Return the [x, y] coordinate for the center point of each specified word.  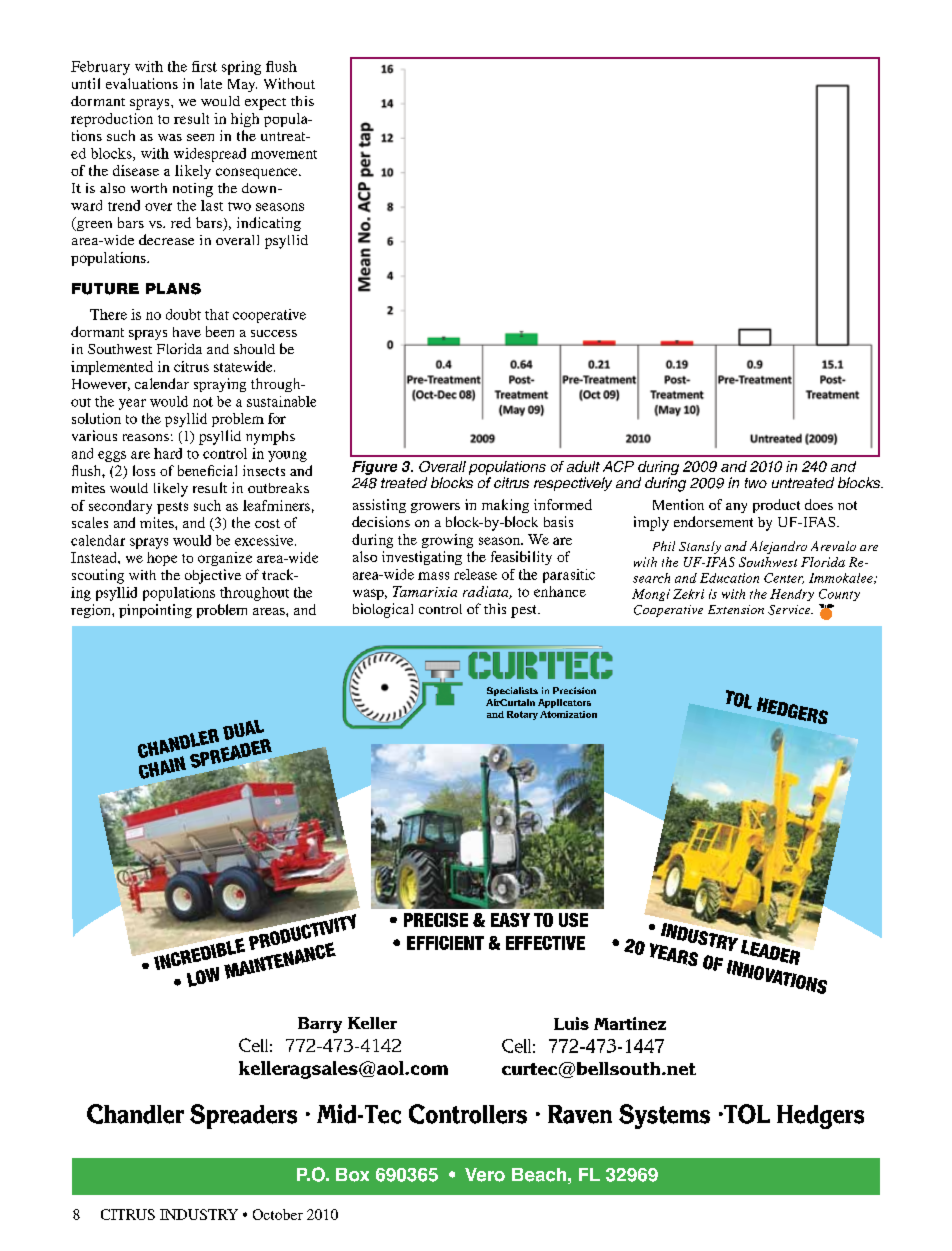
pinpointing [155, 611]
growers [435, 508]
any [736, 508]
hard [168, 453]
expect [265, 104]
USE [573, 920]
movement [284, 154]
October [278, 1214]
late [211, 83]
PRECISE [436, 920]
